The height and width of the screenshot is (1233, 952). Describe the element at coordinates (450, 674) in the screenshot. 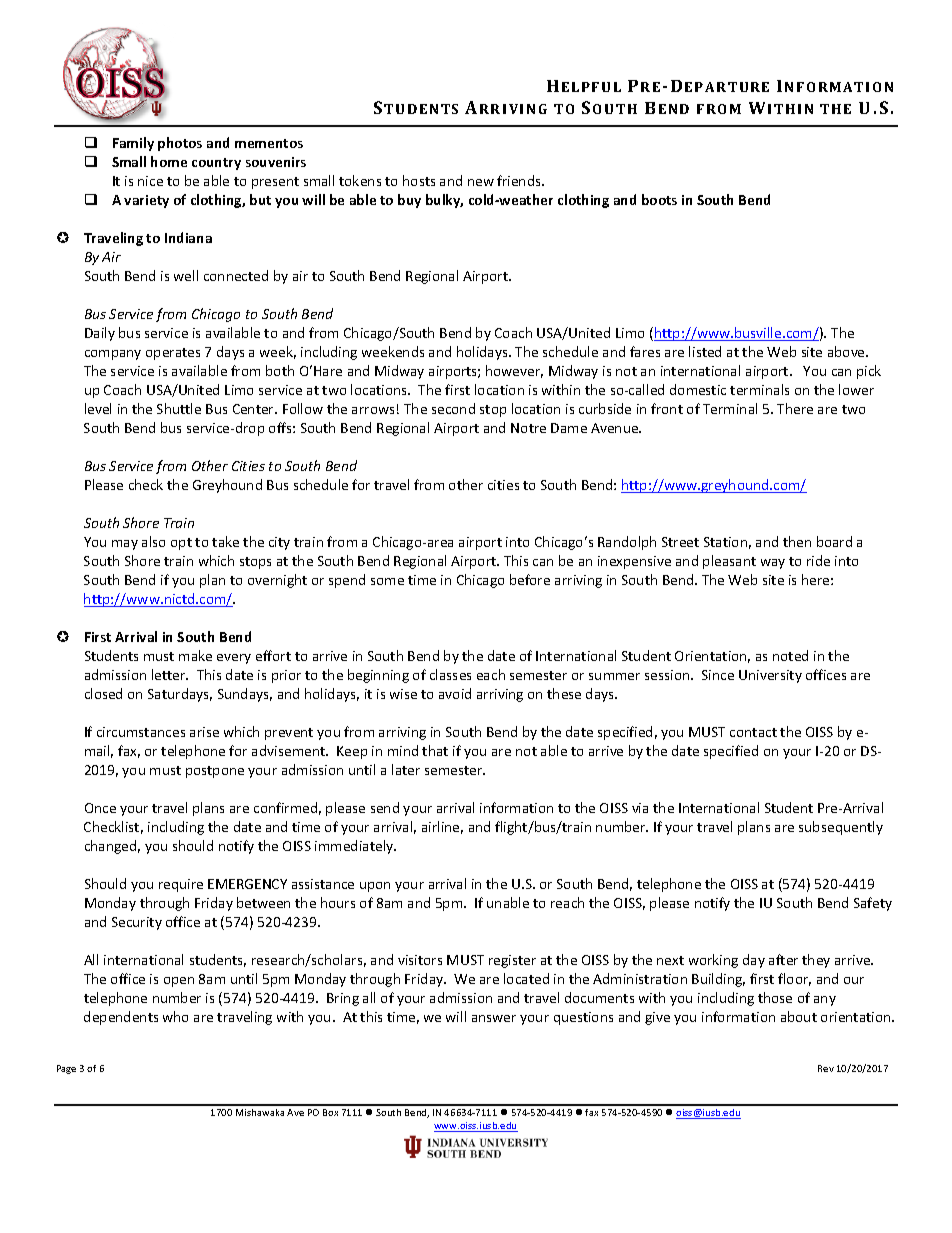

I see `classes` at that location.
